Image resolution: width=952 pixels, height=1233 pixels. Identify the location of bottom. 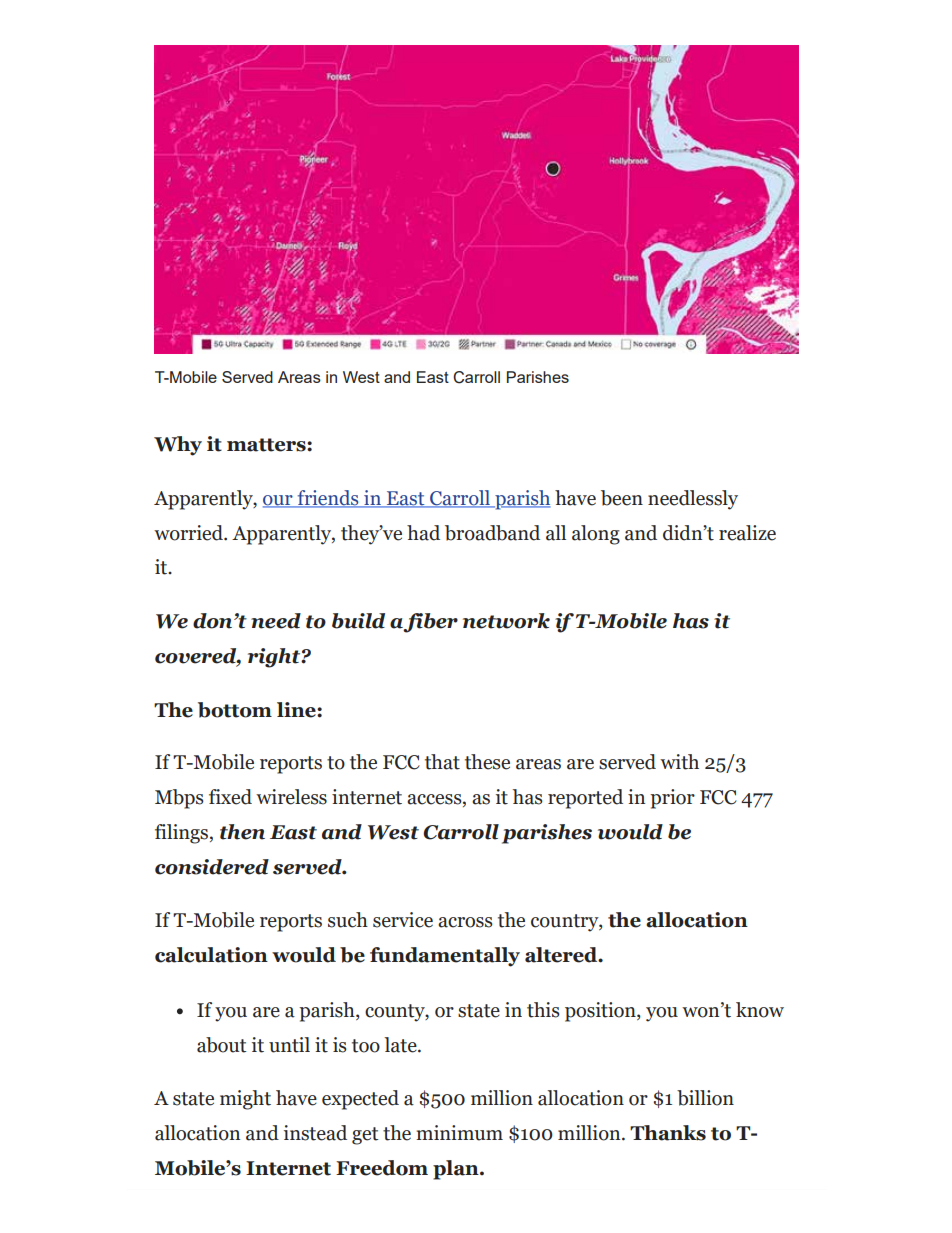
(235, 710).
